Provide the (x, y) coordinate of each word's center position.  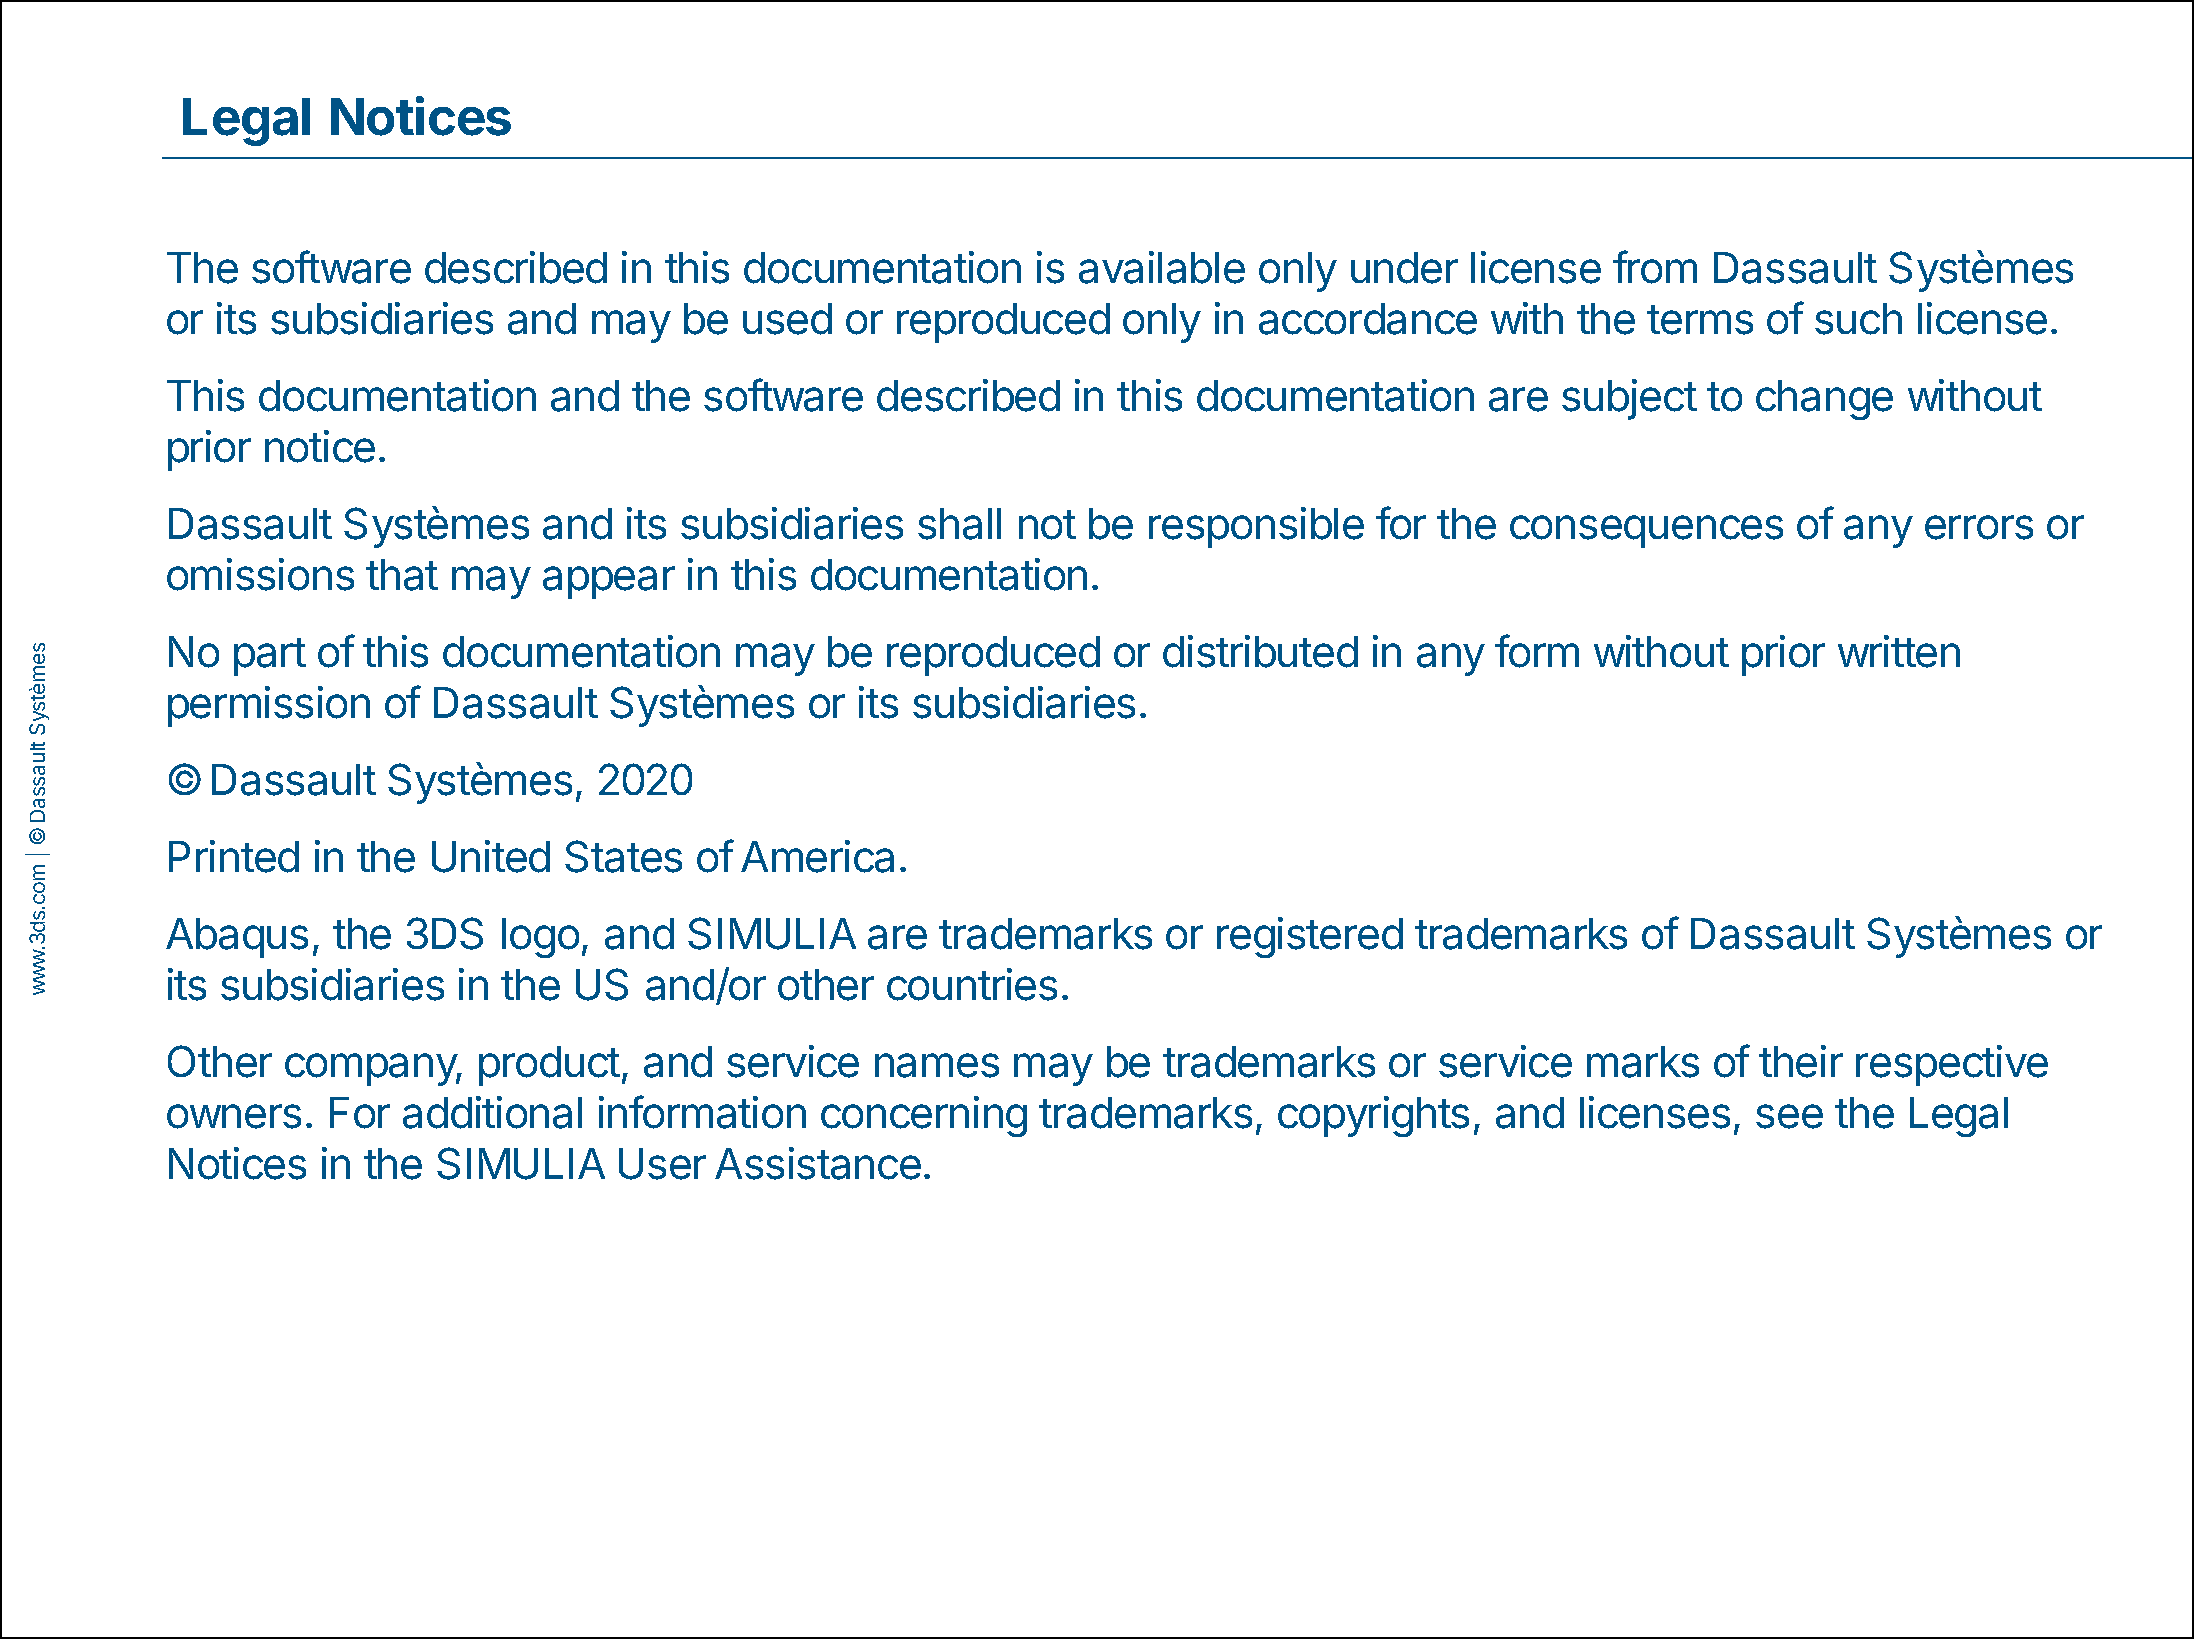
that (402, 575)
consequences (1646, 531)
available (1162, 267)
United (491, 856)
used (787, 319)
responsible (1256, 527)
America (817, 856)
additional (492, 1112)
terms (1700, 320)
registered (1310, 937)
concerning (924, 1116)
